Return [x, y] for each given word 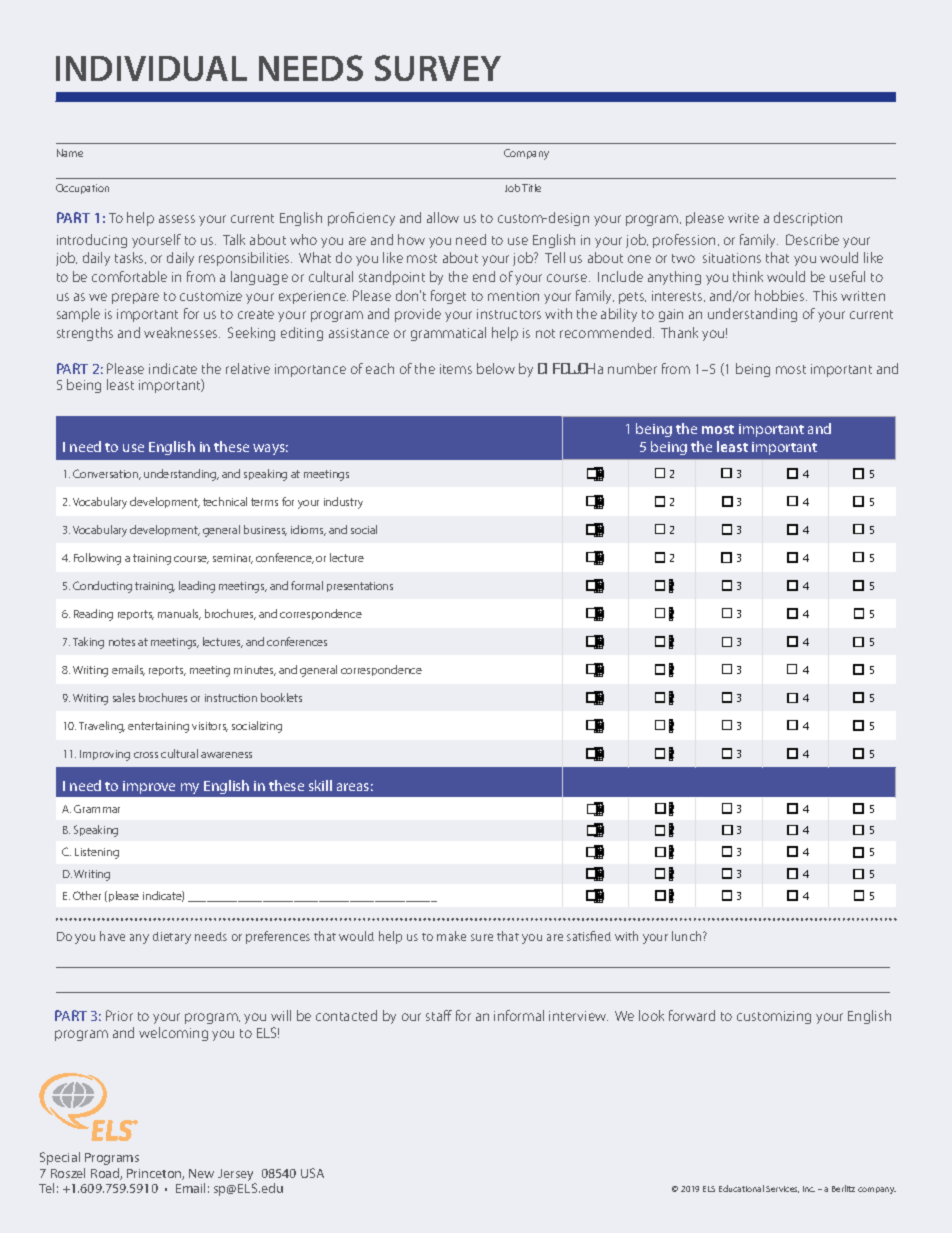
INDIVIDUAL [151, 68]
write [743, 218]
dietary [172, 938]
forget [448, 297]
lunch [688, 936]
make [451, 936]
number [632, 368]
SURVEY [438, 68]
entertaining [158, 727]
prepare [135, 298]
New [201, 1173]
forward [692, 1015]
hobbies [781, 295]
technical [225, 501]
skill [320, 785]
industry [343, 503]
